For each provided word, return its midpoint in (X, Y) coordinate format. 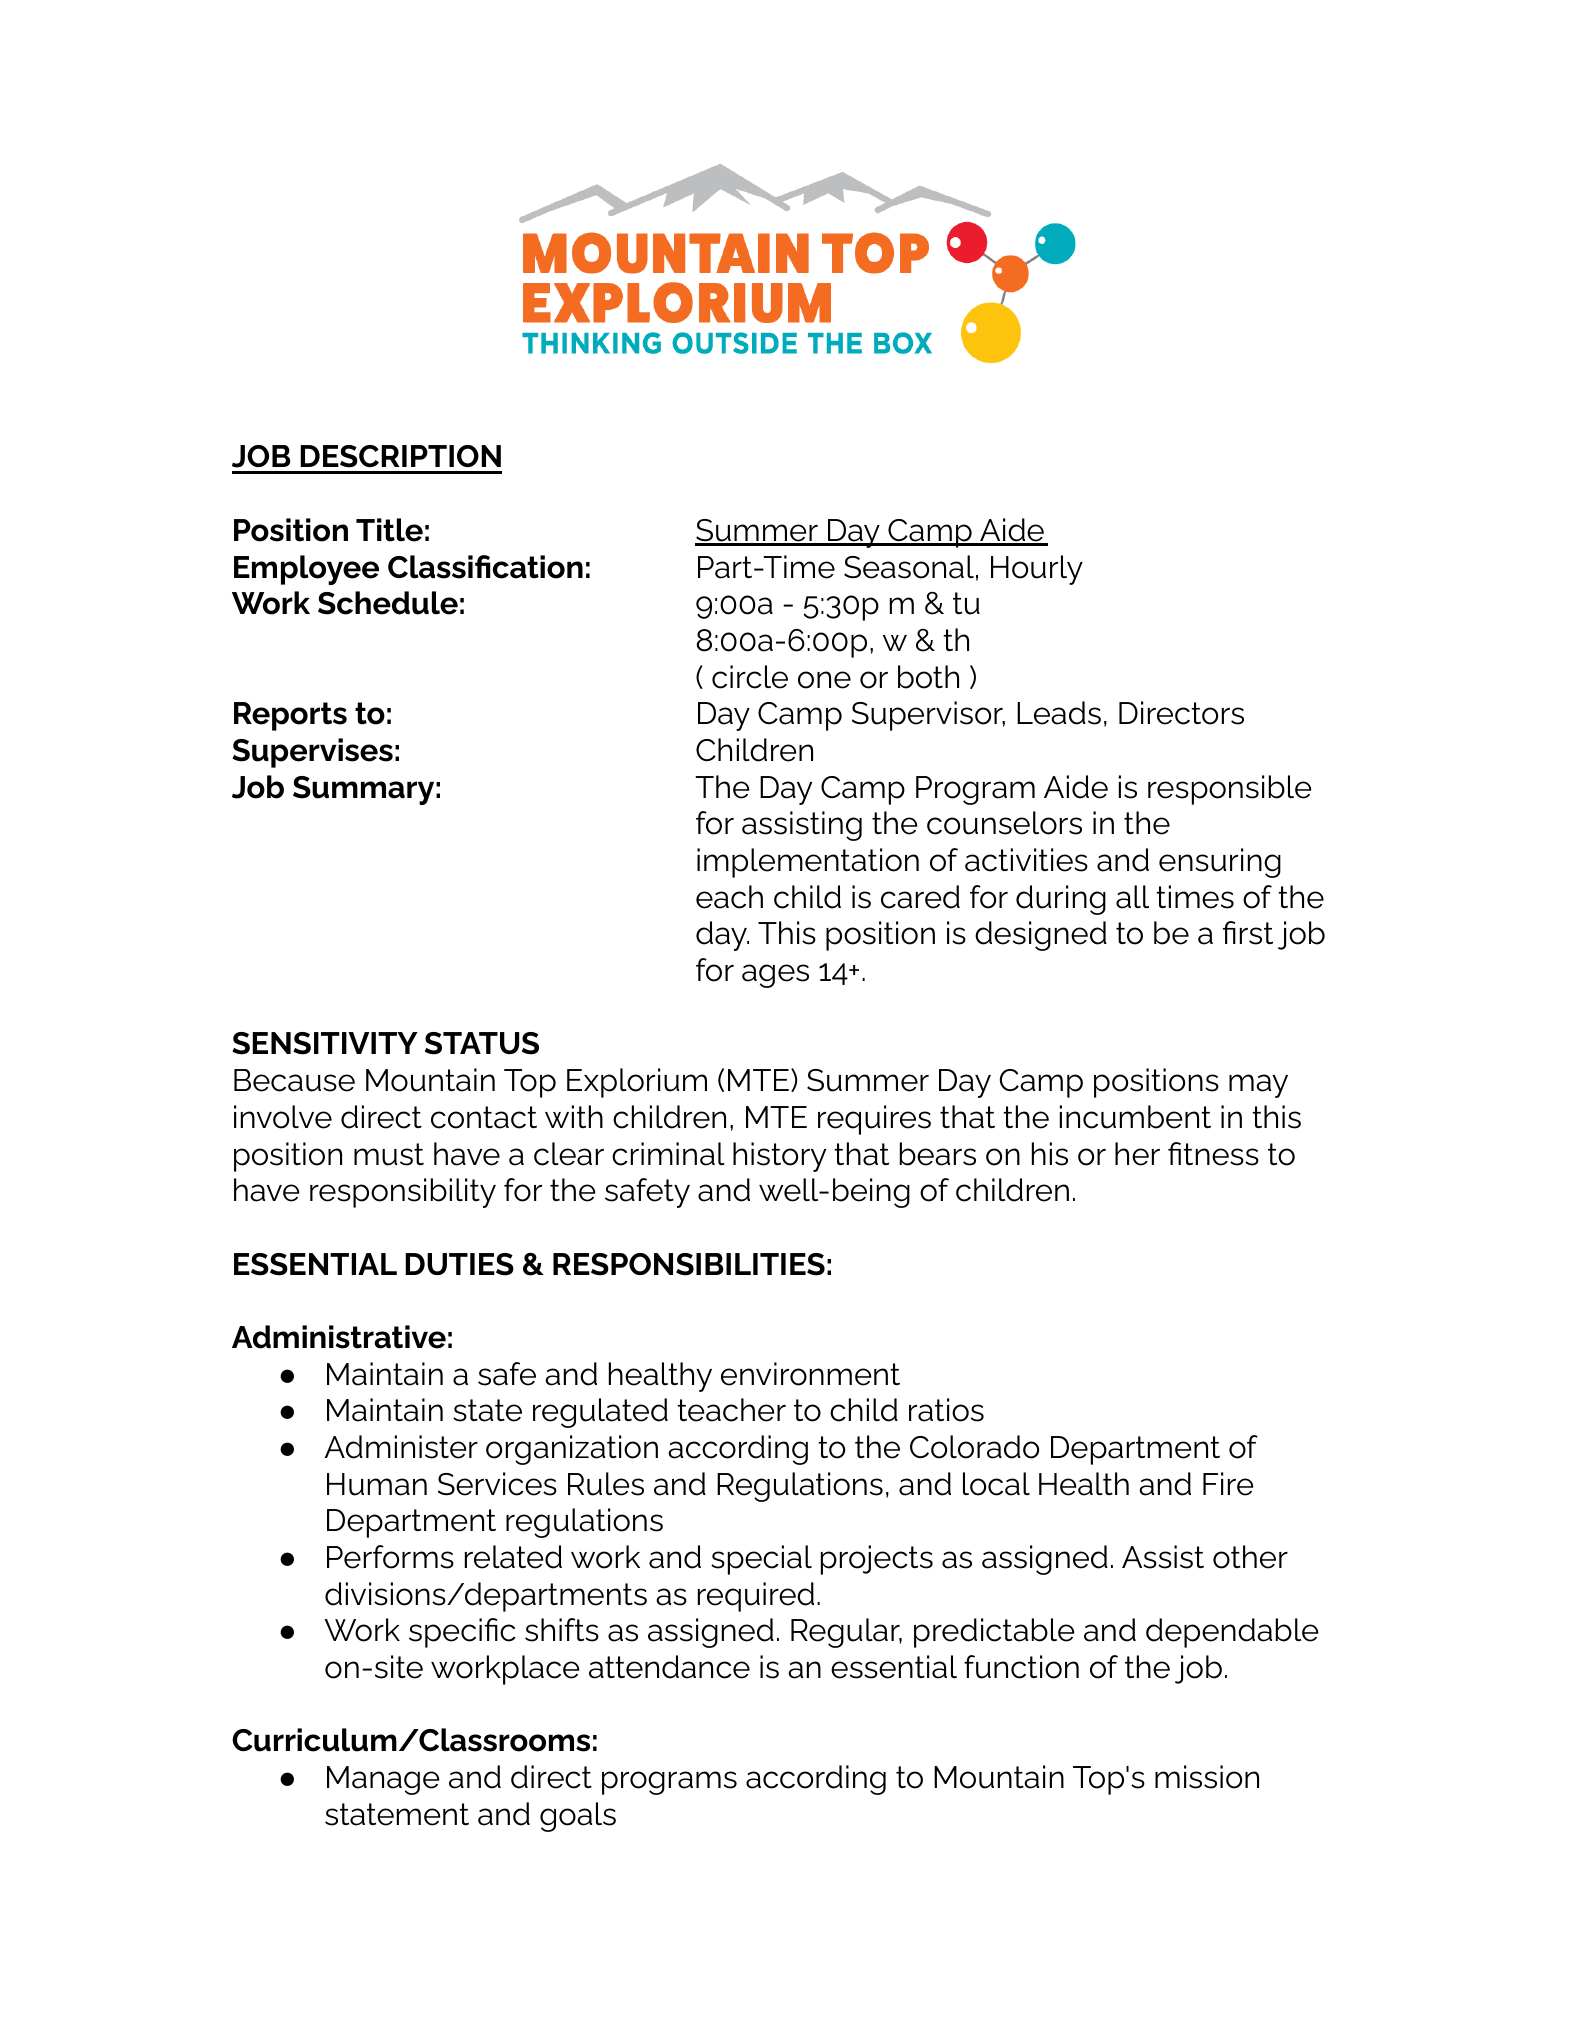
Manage (383, 1780)
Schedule (388, 603)
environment (810, 1374)
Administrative (339, 1337)
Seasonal (909, 567)
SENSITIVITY (325, 1043)
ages (775, 976)
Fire (1228, 1484)
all (1132, 897)
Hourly (1037, 570)
